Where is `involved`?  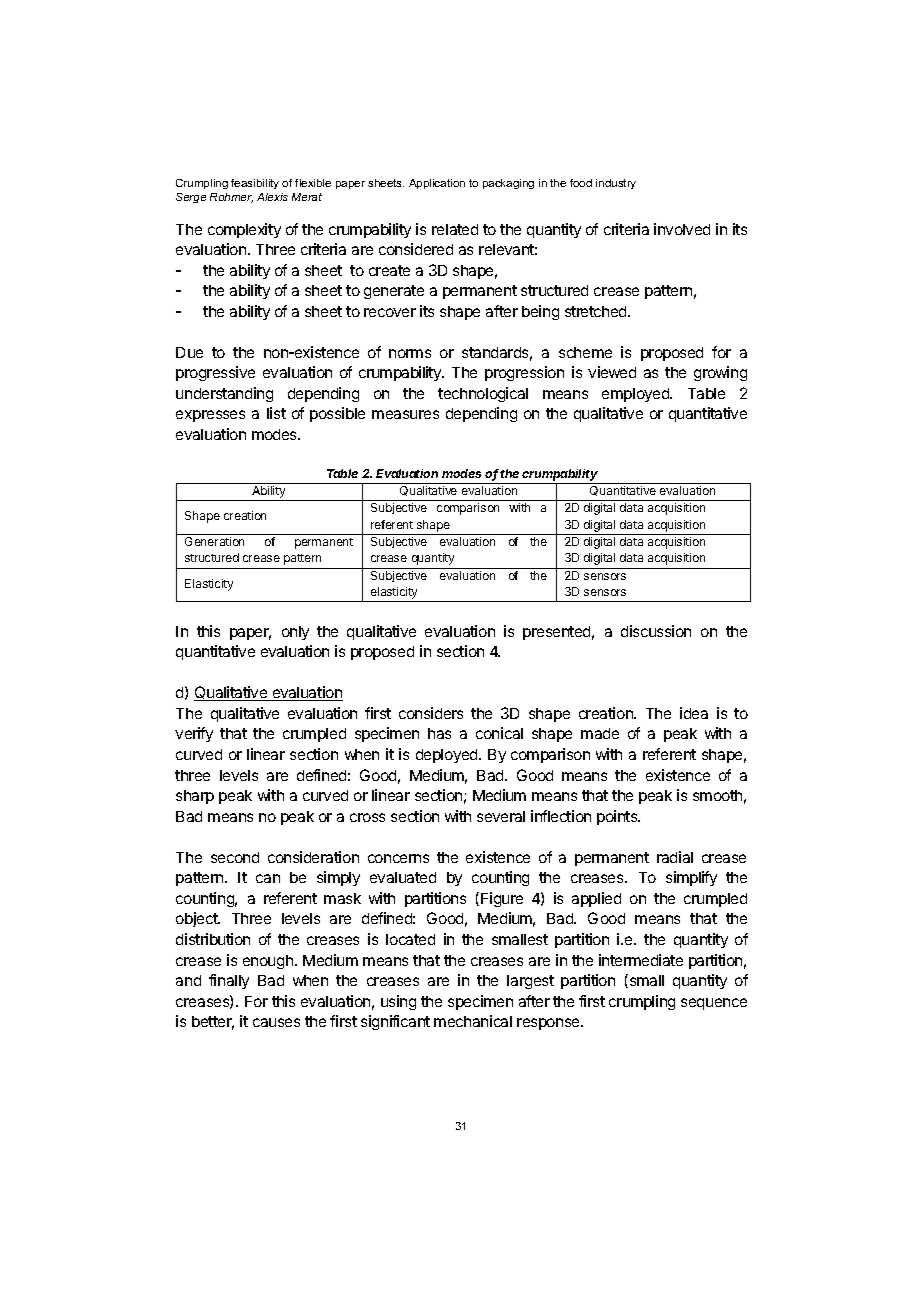 involved is located at coordinates (682, 229).
